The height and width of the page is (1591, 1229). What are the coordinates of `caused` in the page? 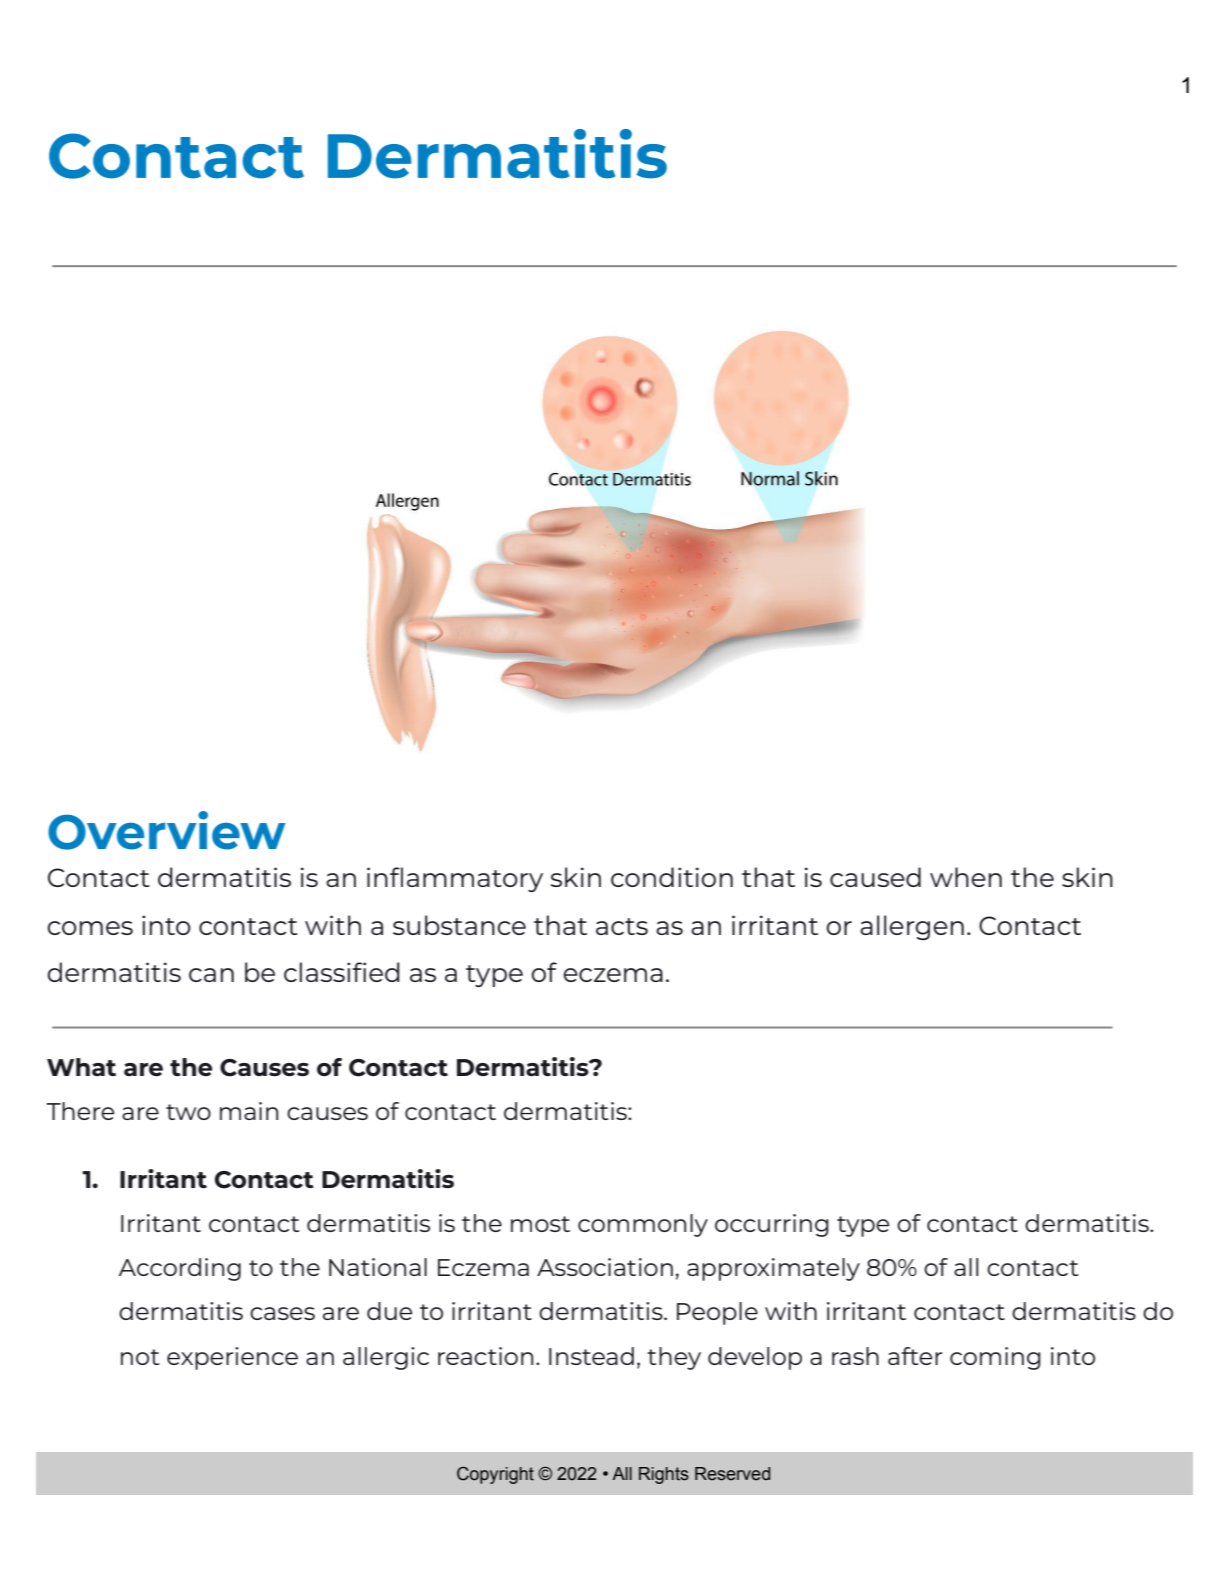 It's located at (875, 877).
